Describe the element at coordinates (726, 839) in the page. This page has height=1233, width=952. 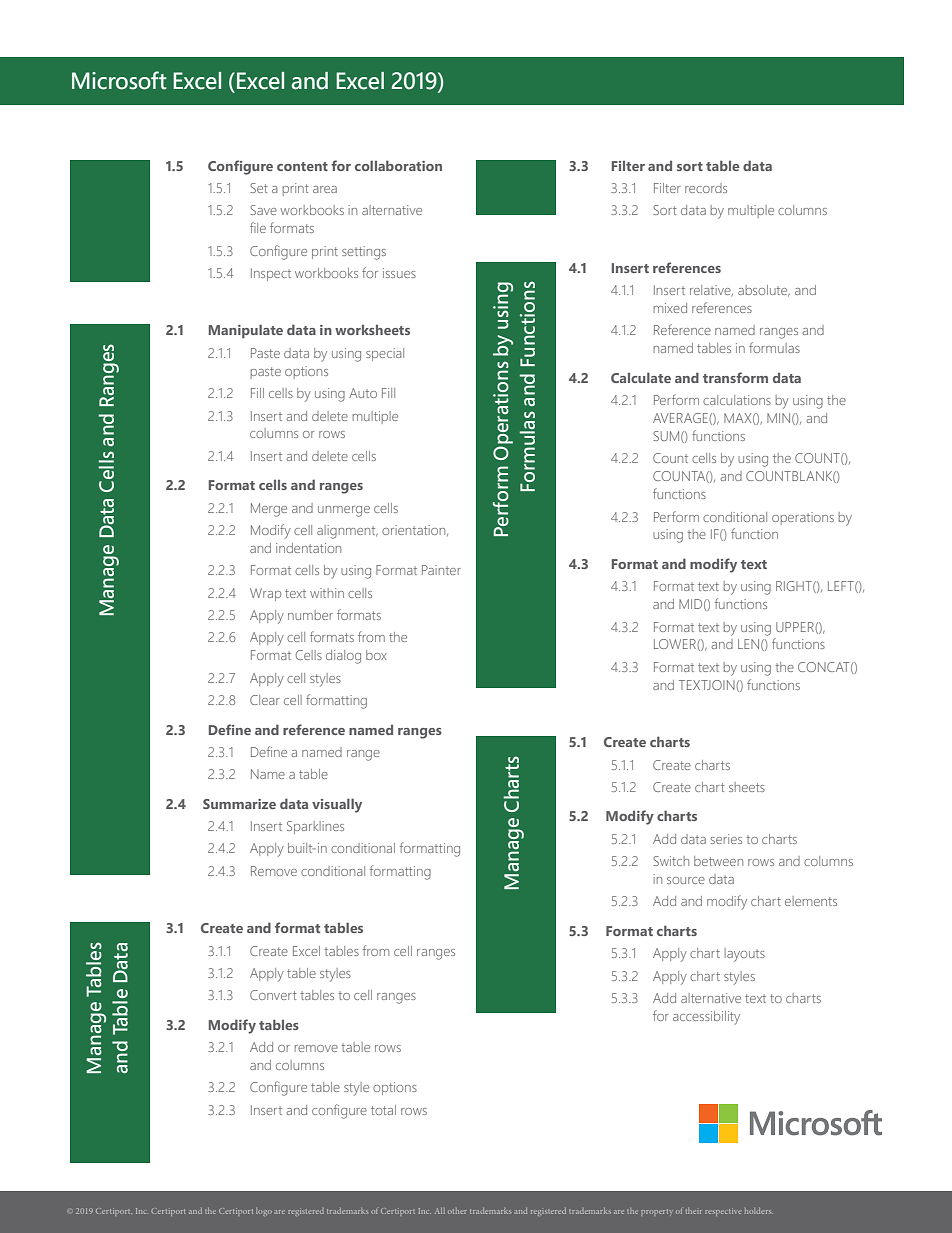
I see `series` at that location.
